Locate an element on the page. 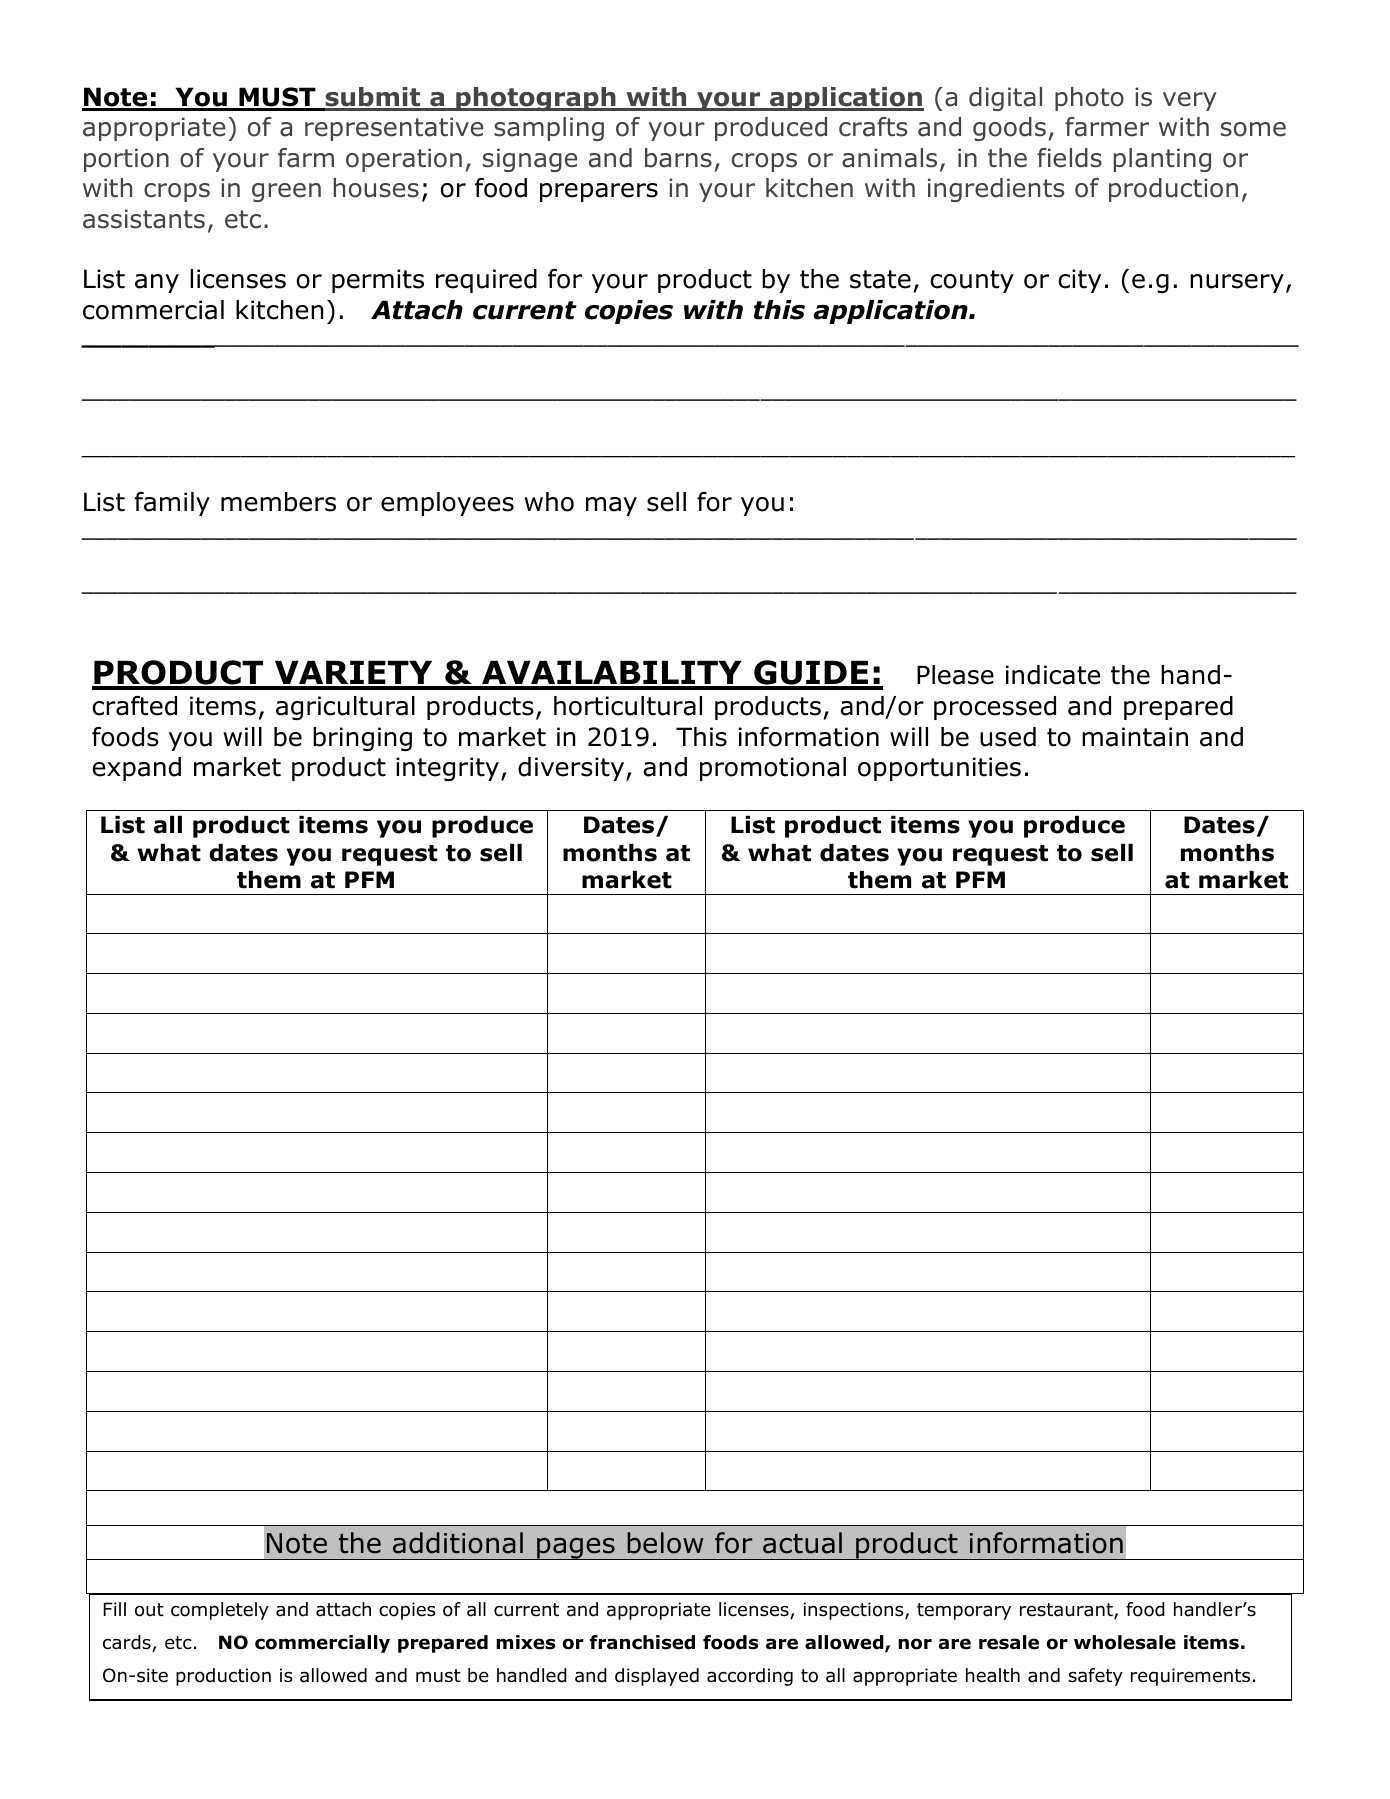  maintain is located at coordinates (1135, 737).
